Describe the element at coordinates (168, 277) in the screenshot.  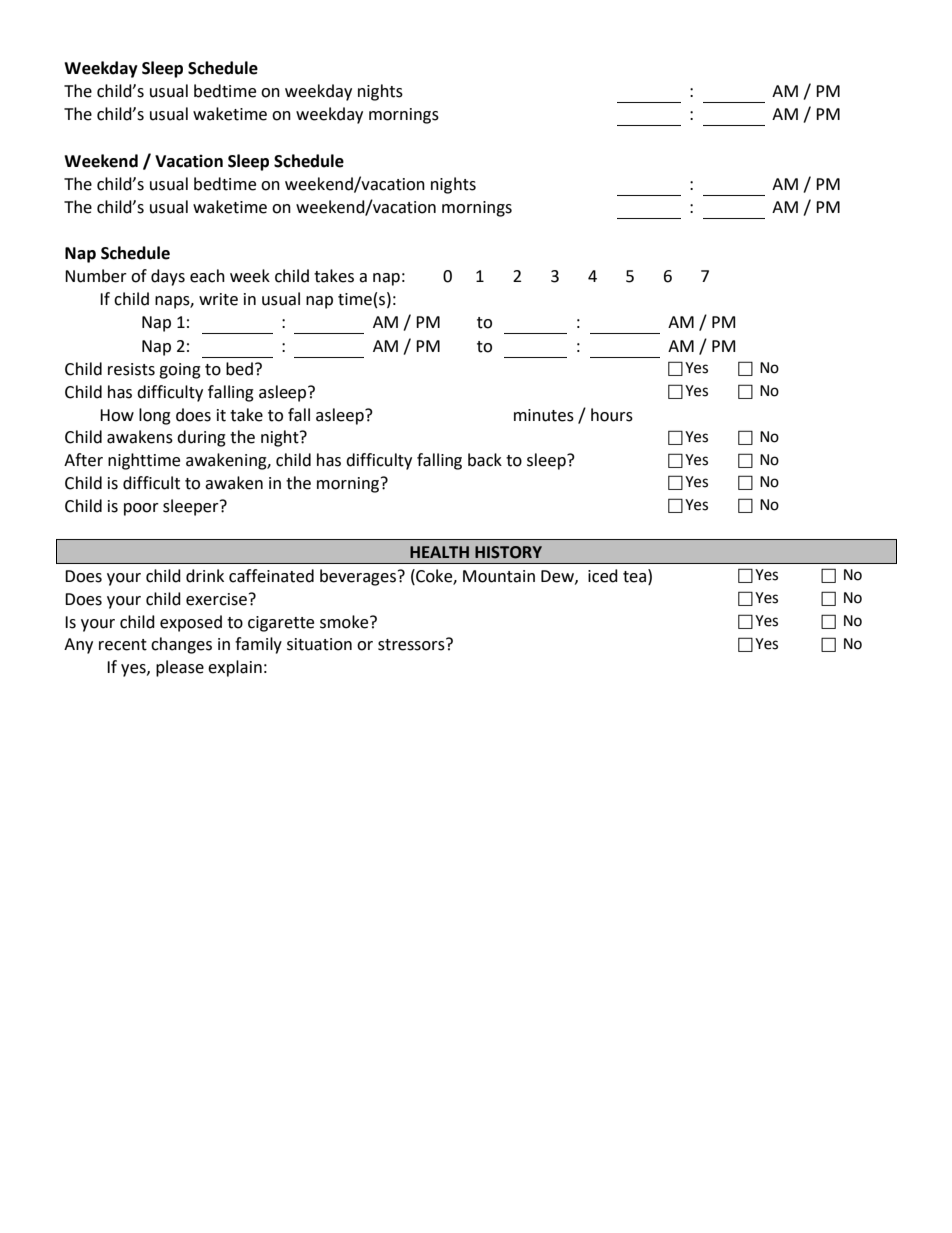
I see `days` at that location.
